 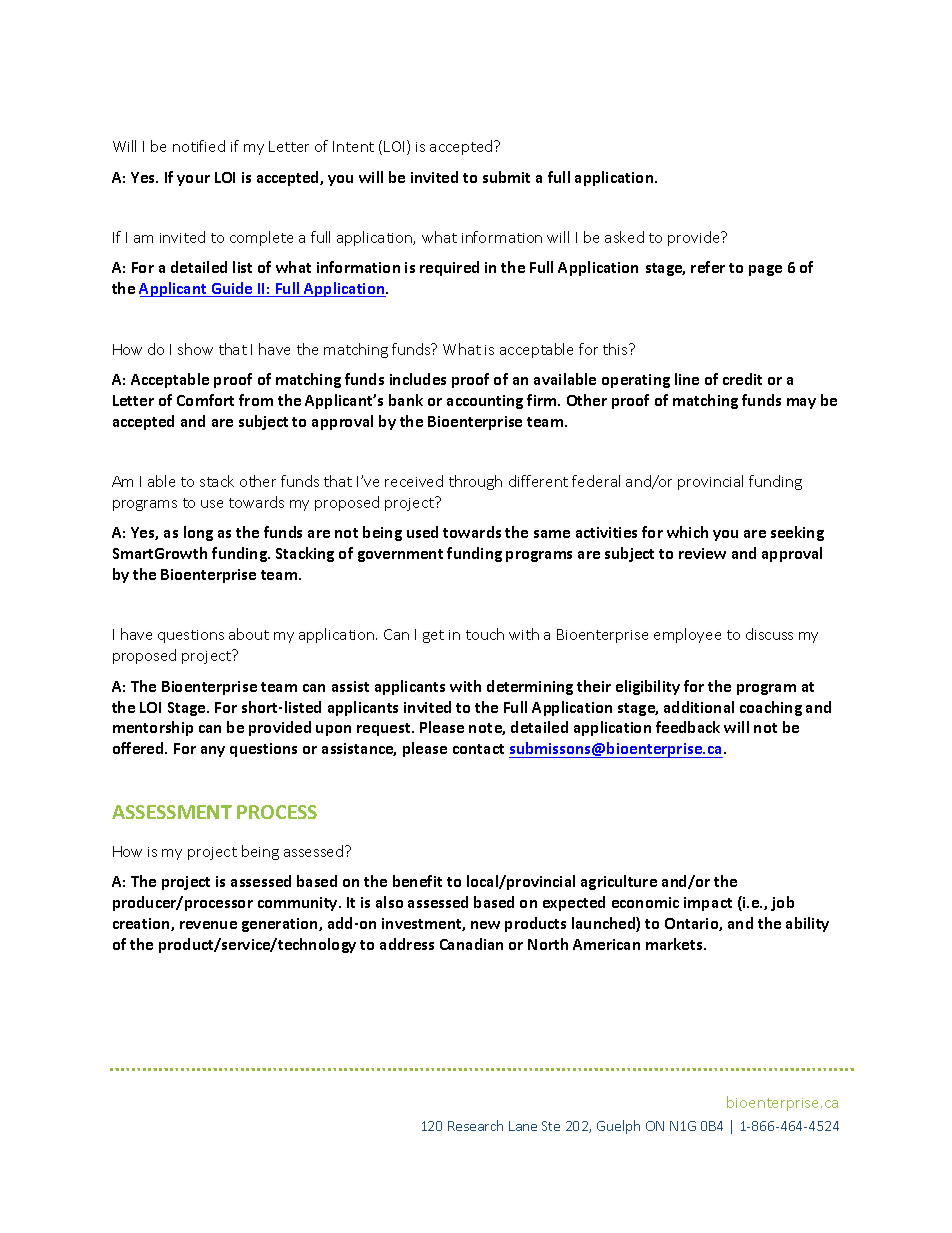 What do you see at coordinates (208, 925) in the screenshot?
I see `revenue` at bounding box center [208, 925].
